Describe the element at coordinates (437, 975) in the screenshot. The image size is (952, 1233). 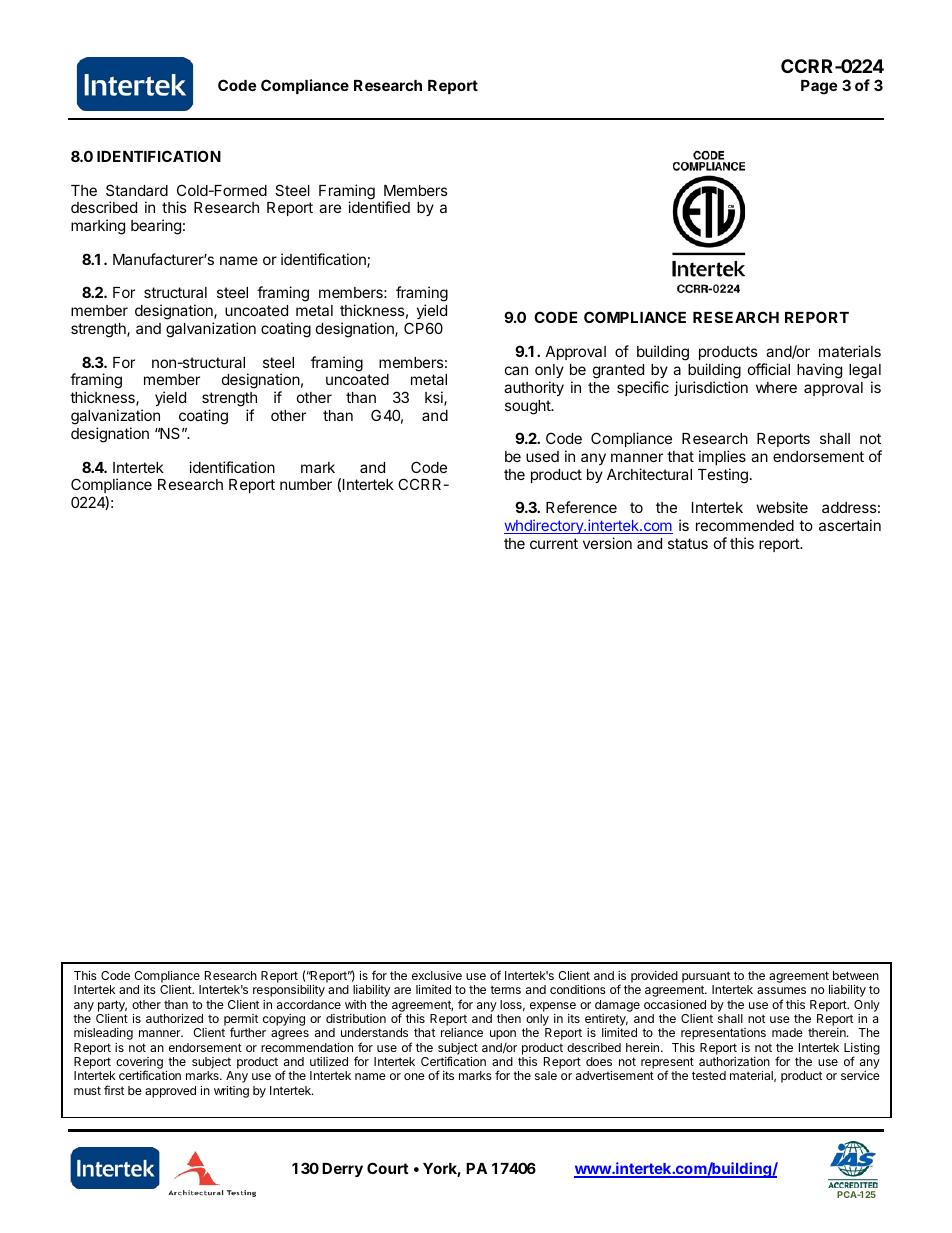
I see `exclusive` at that location.
